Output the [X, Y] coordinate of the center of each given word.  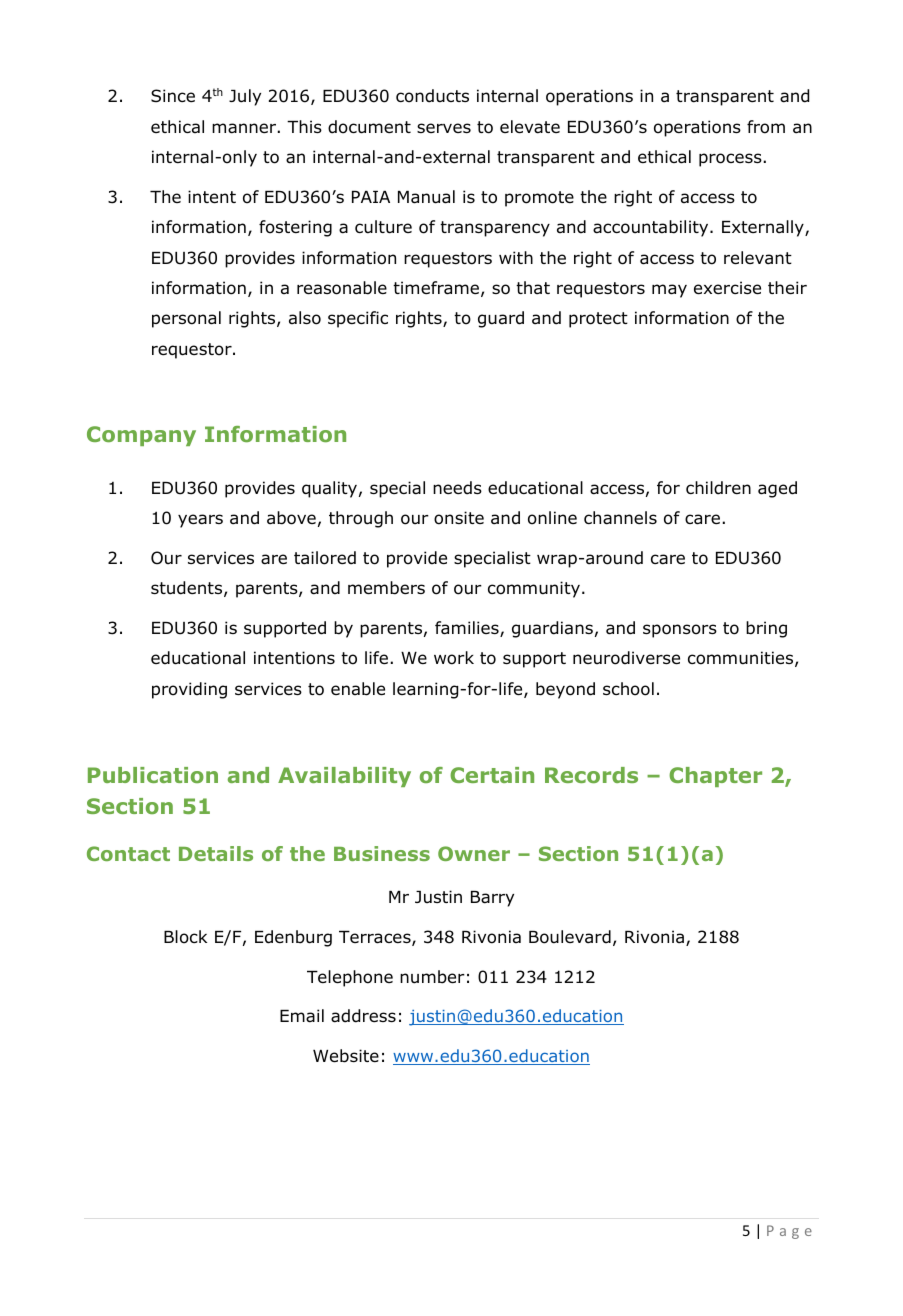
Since [173, 96]
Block [185, 937]
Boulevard [570, 937]
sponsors [680, 631]
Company [141, 436]
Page [789, 1232]
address [363, 1016]
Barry [492, 899]
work [454, 658]
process [730, 160]
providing [189, 690]
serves [444, 128]
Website [346, 1056]
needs [457, 488]
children [718, 488]
